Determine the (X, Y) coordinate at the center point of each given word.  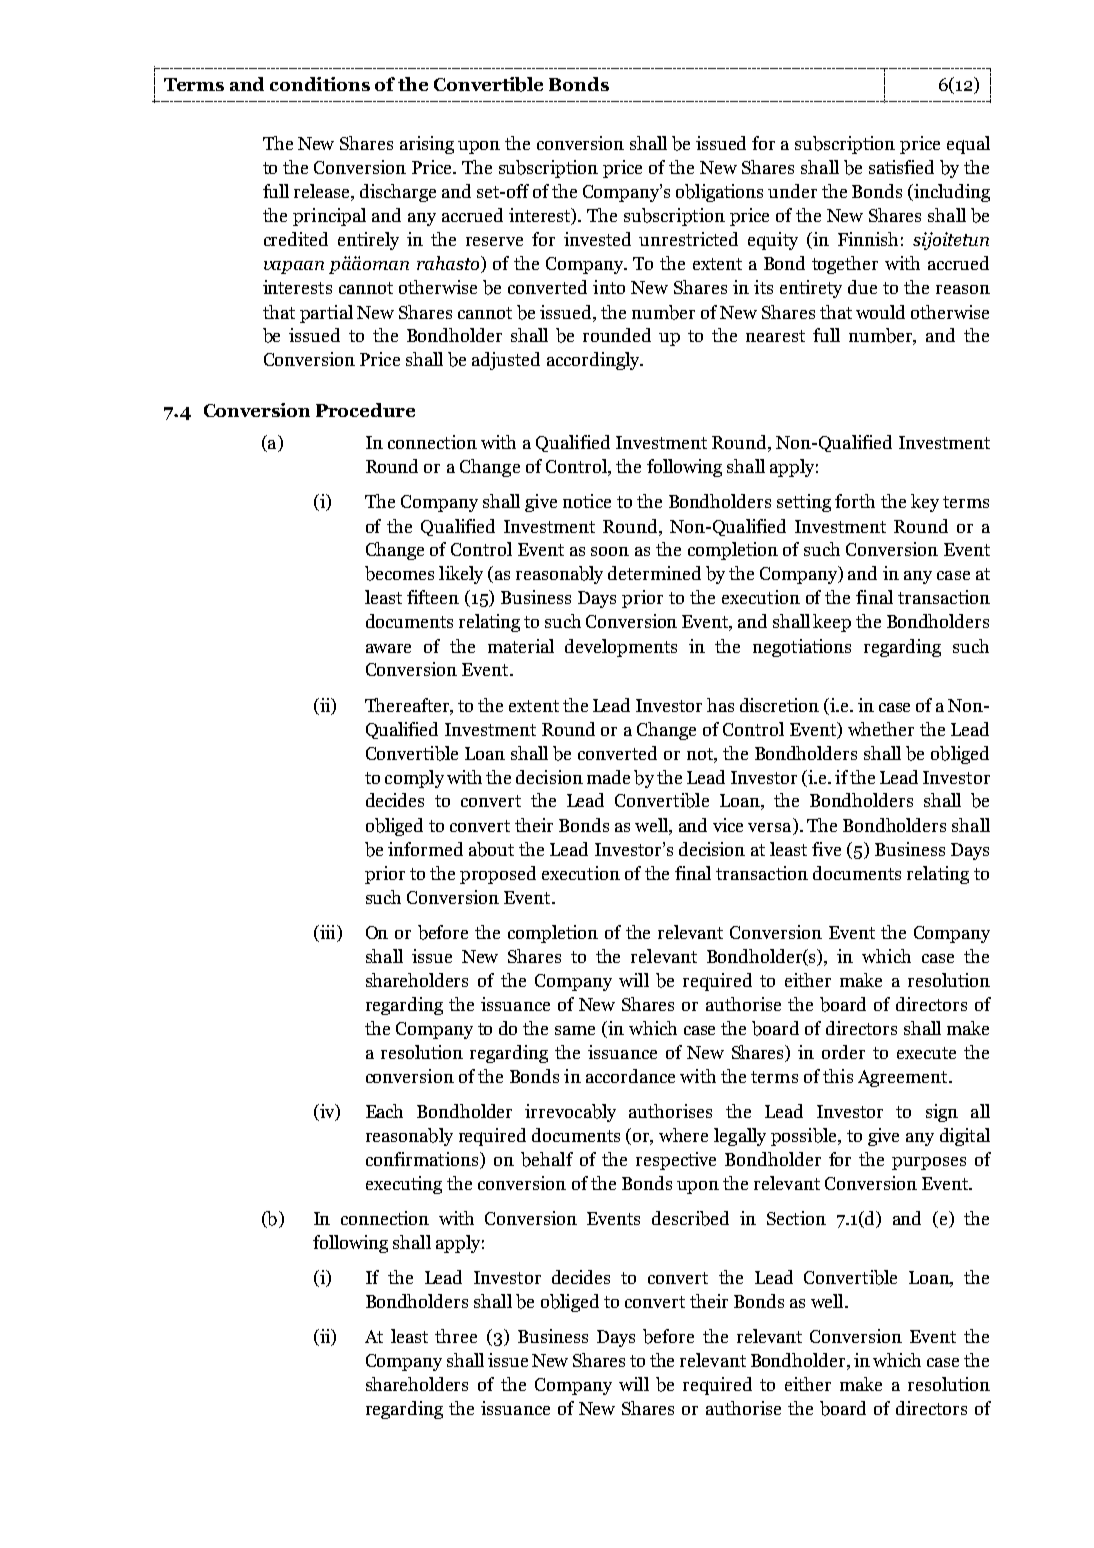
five (826, 849)
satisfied (901, 167)
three (456, 1336)
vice (728, 825)
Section (796, 1218)
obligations (719, 193)
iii (327, 933)
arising (427, 145)
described (690, 1218)
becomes (399, 573)
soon (610, 551)
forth (855, 501)
